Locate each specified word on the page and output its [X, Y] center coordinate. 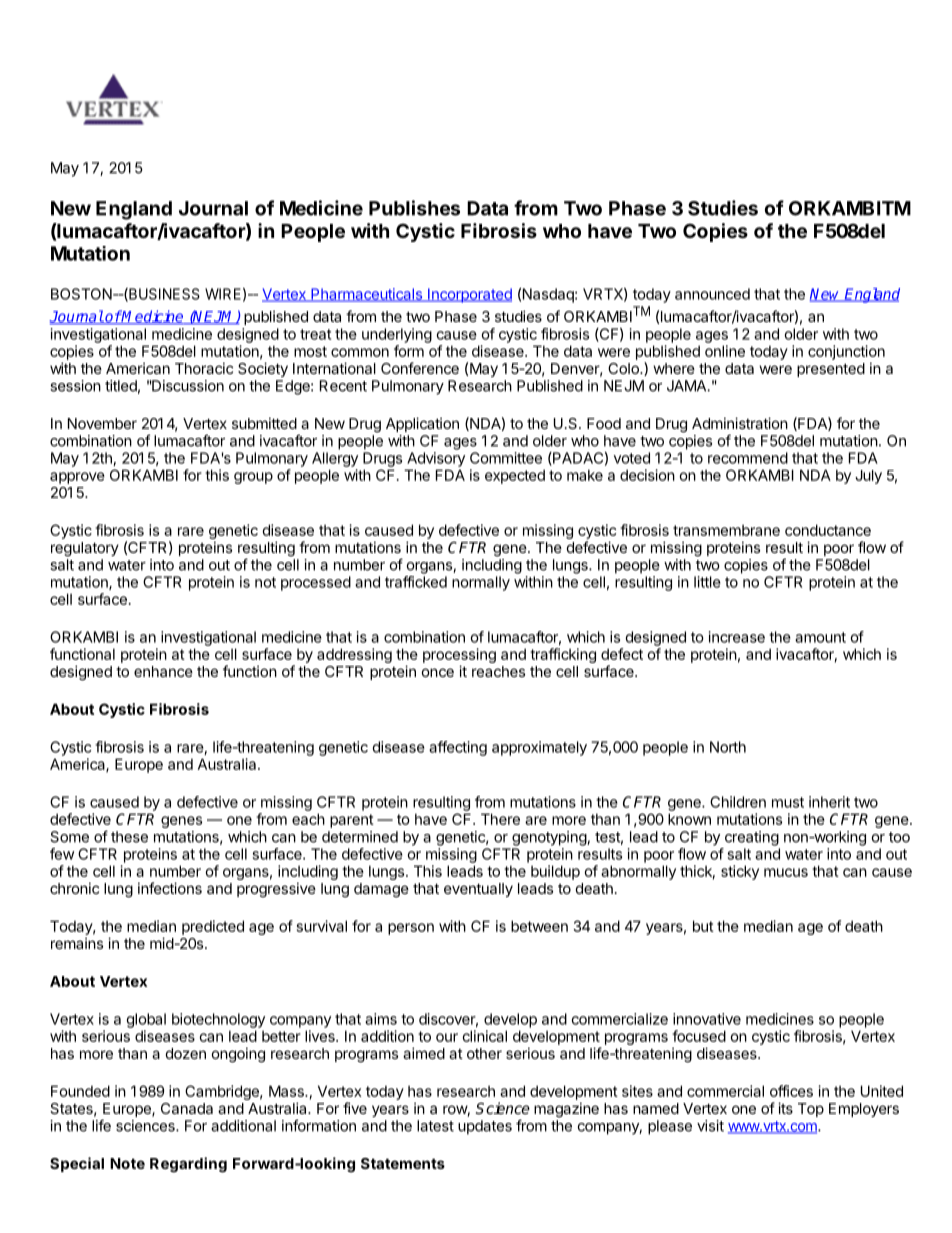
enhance [163, 671]
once [438, 672]
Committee [506, 458]
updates [485, 1127]
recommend [748, 458]
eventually [478, 890]
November [102, 423]
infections [170, 888]
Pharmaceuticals [366, 295]
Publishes [414, 208]
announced [712, 294]
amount [820, 637]
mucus [786, 872]
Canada [187, 1108]
